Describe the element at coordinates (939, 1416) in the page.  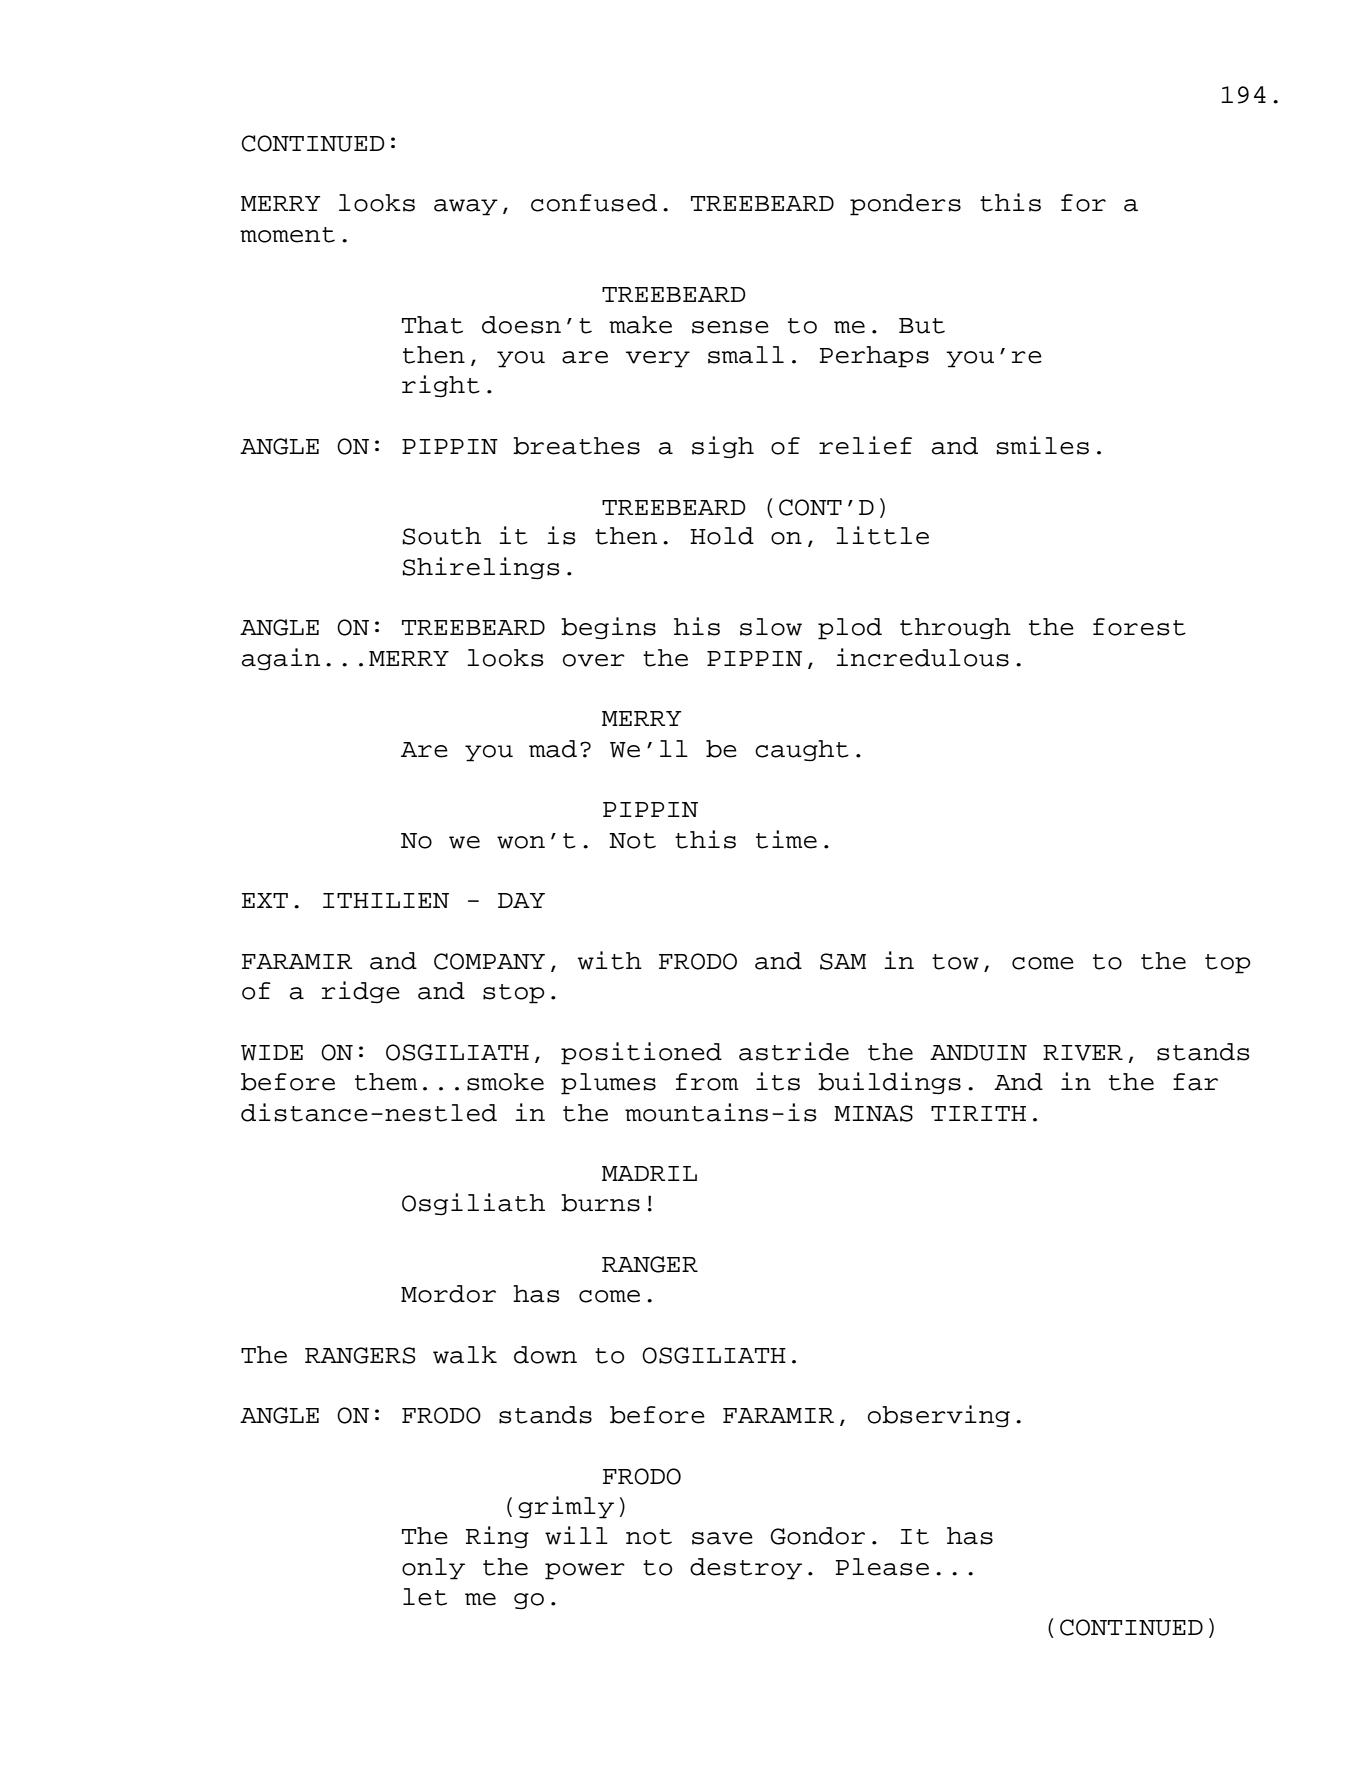
I see `observing` at that location.
